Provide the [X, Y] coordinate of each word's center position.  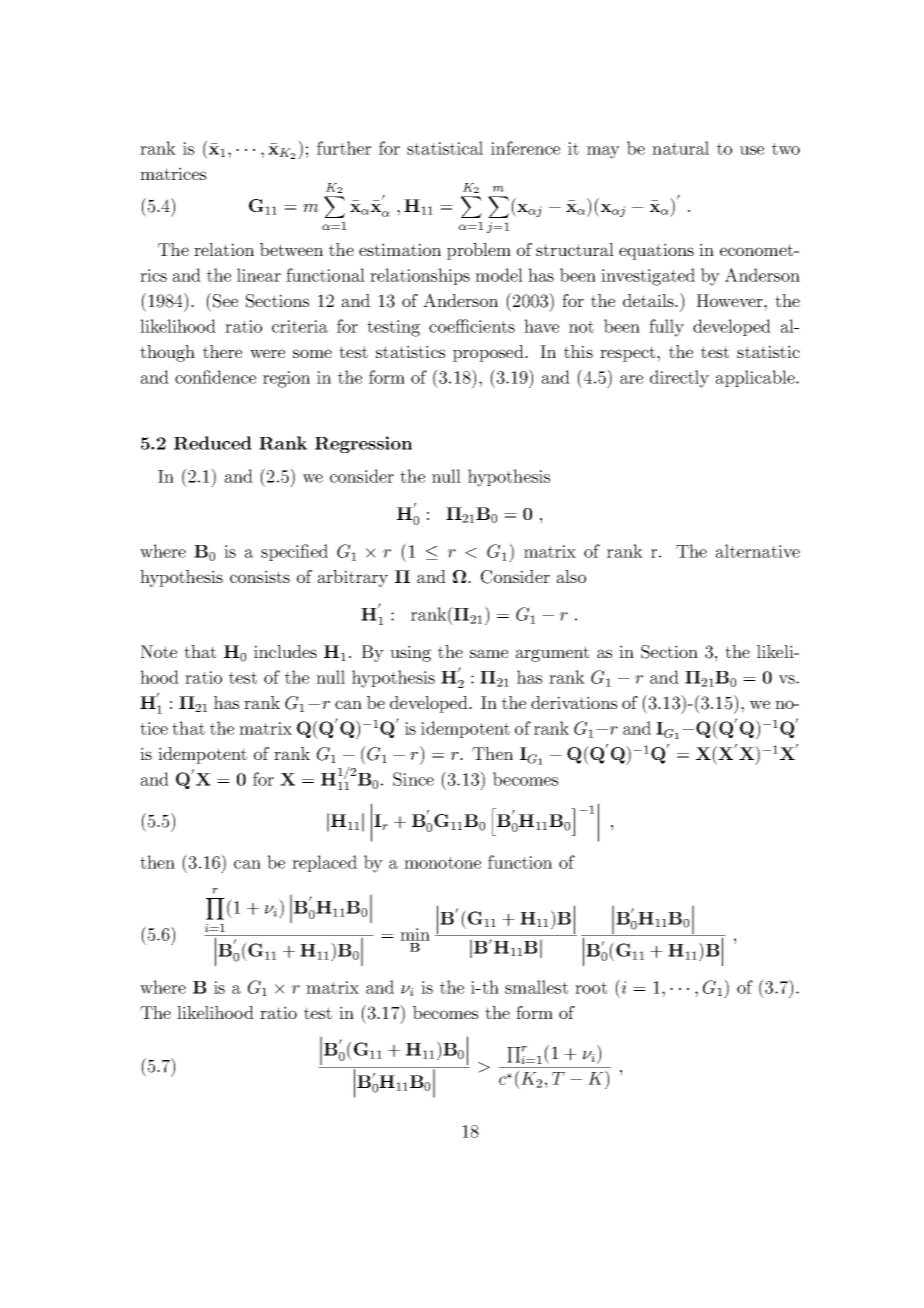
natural [680, 148]
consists [260, 576]
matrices [173, 173]
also [571, 576]
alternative [758, 551]
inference [525, 148]
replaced [324, 863]
